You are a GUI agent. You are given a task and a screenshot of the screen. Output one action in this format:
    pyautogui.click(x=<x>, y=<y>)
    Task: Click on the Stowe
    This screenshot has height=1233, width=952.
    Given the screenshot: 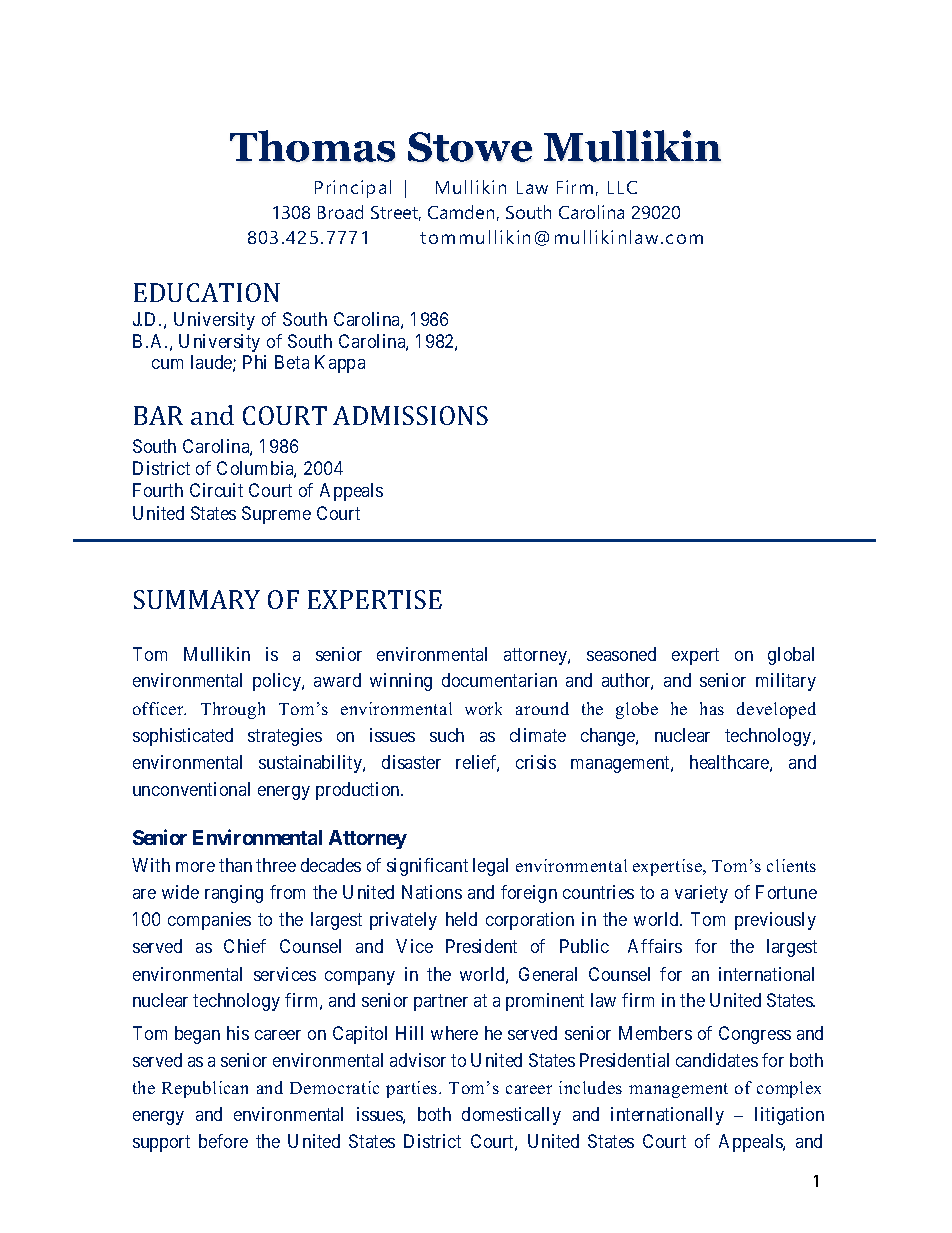 What is the action you would take?
    pyautogui.click(x=470, y=147)
